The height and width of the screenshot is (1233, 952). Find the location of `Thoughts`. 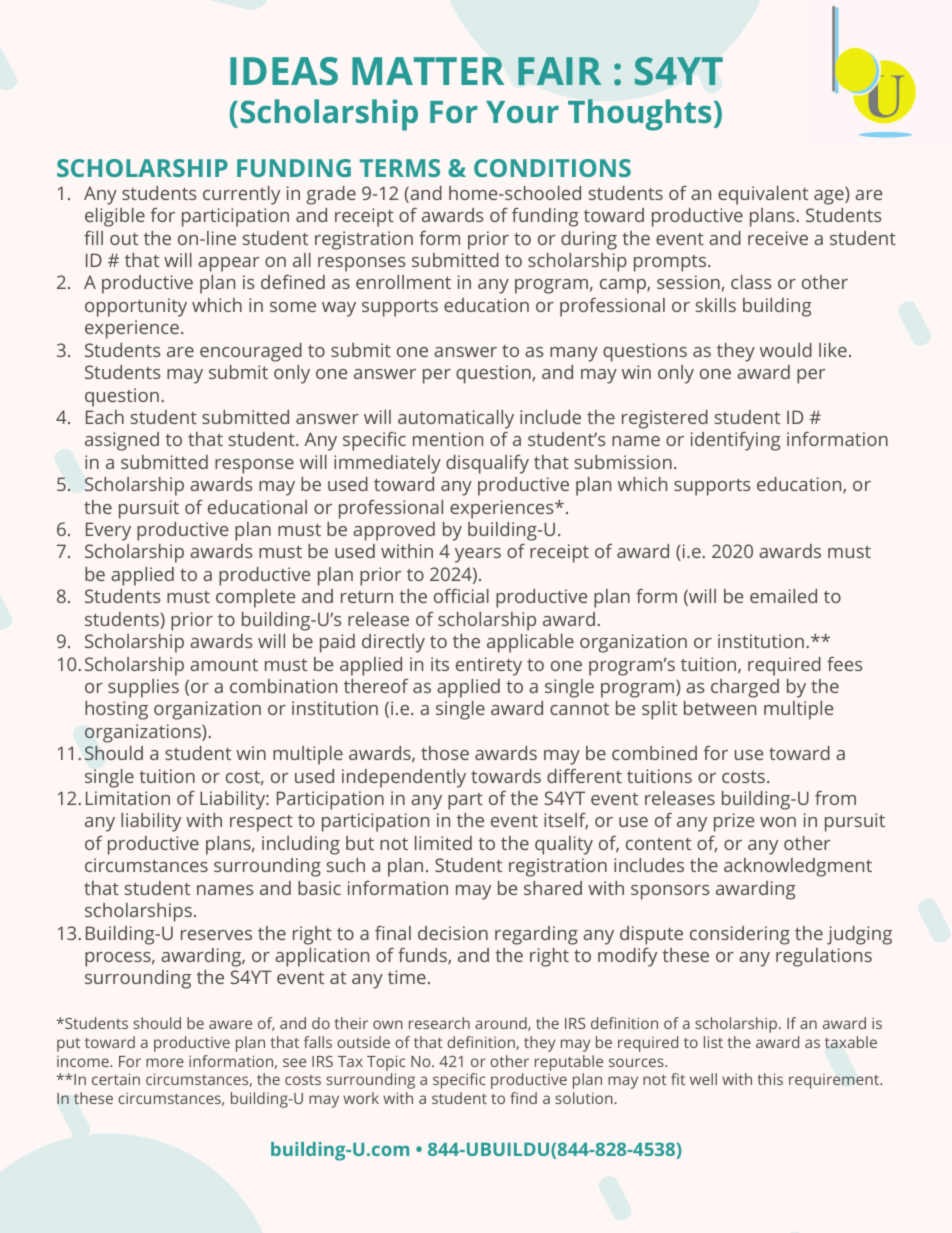

Thoughts is located at coordinates (639, 115).
